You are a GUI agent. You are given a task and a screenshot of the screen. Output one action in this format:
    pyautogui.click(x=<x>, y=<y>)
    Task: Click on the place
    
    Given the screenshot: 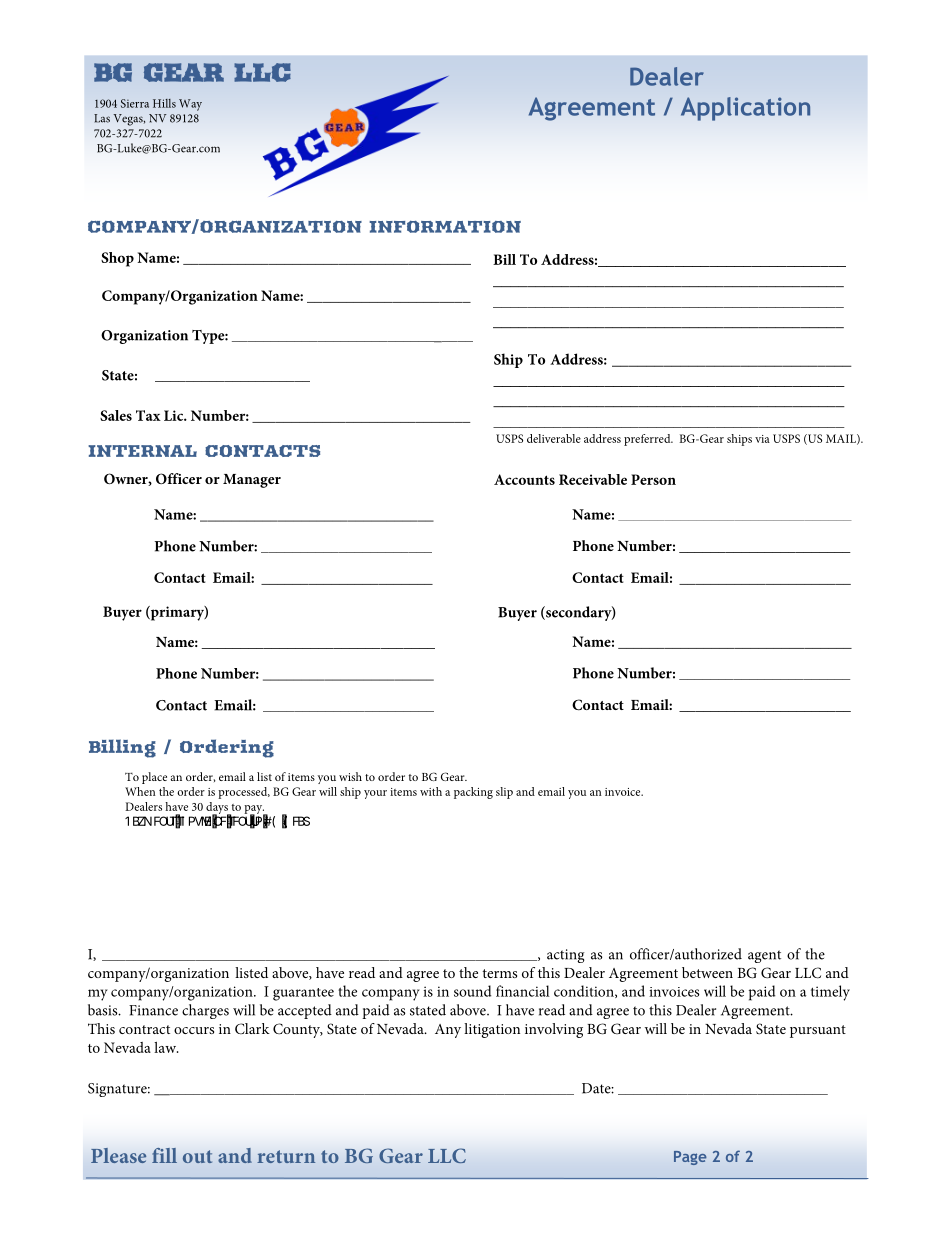 What is the action you would take?
    pyautogui.click(x=154, y=778)
